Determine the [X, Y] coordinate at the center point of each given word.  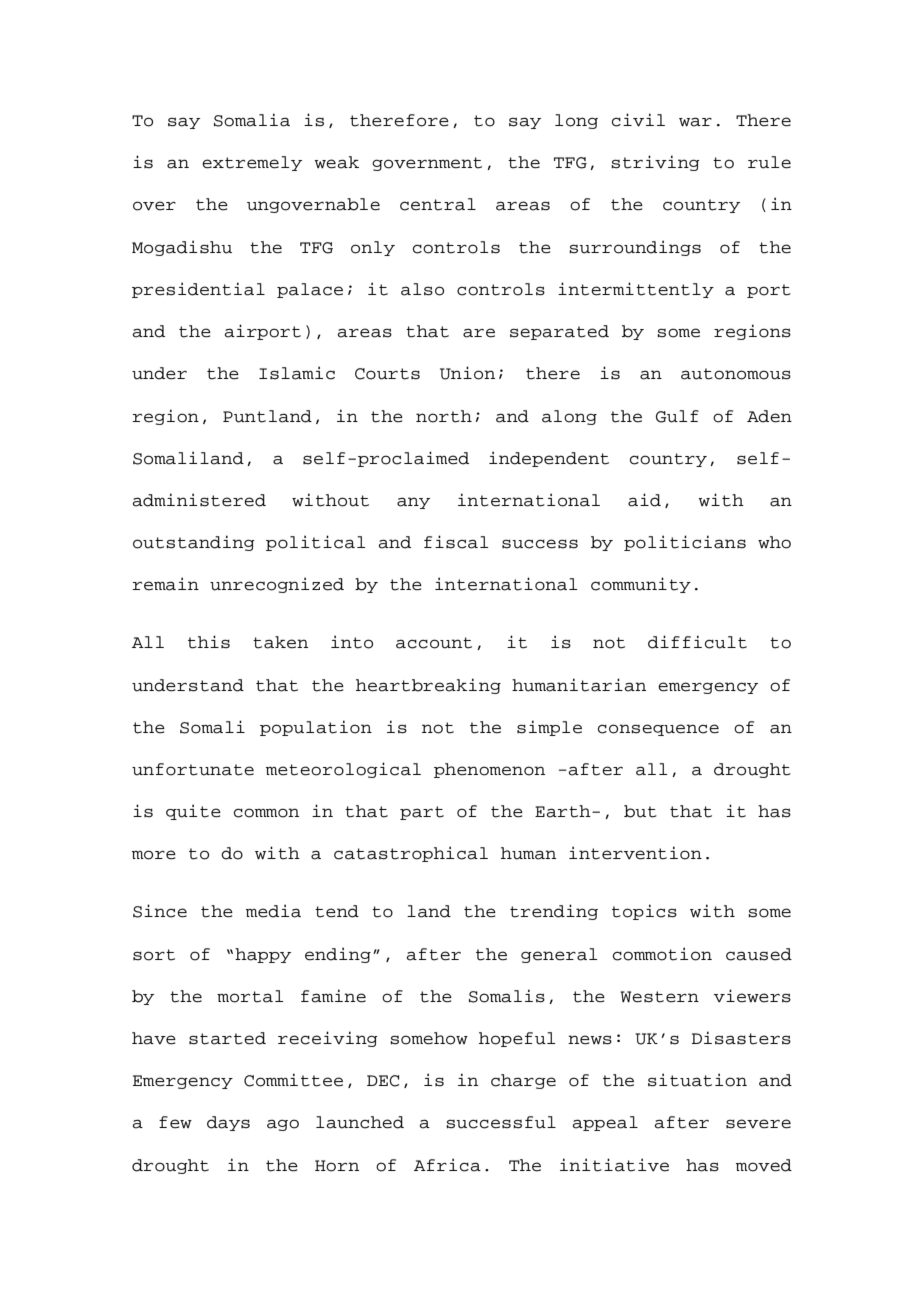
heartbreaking [428, 686]
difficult [697, 642]
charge [523, 1081]
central [438, 204]
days [228, 1123]
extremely [252, 163]
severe [758, 1124]
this [209, 642]
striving [655, 163]
